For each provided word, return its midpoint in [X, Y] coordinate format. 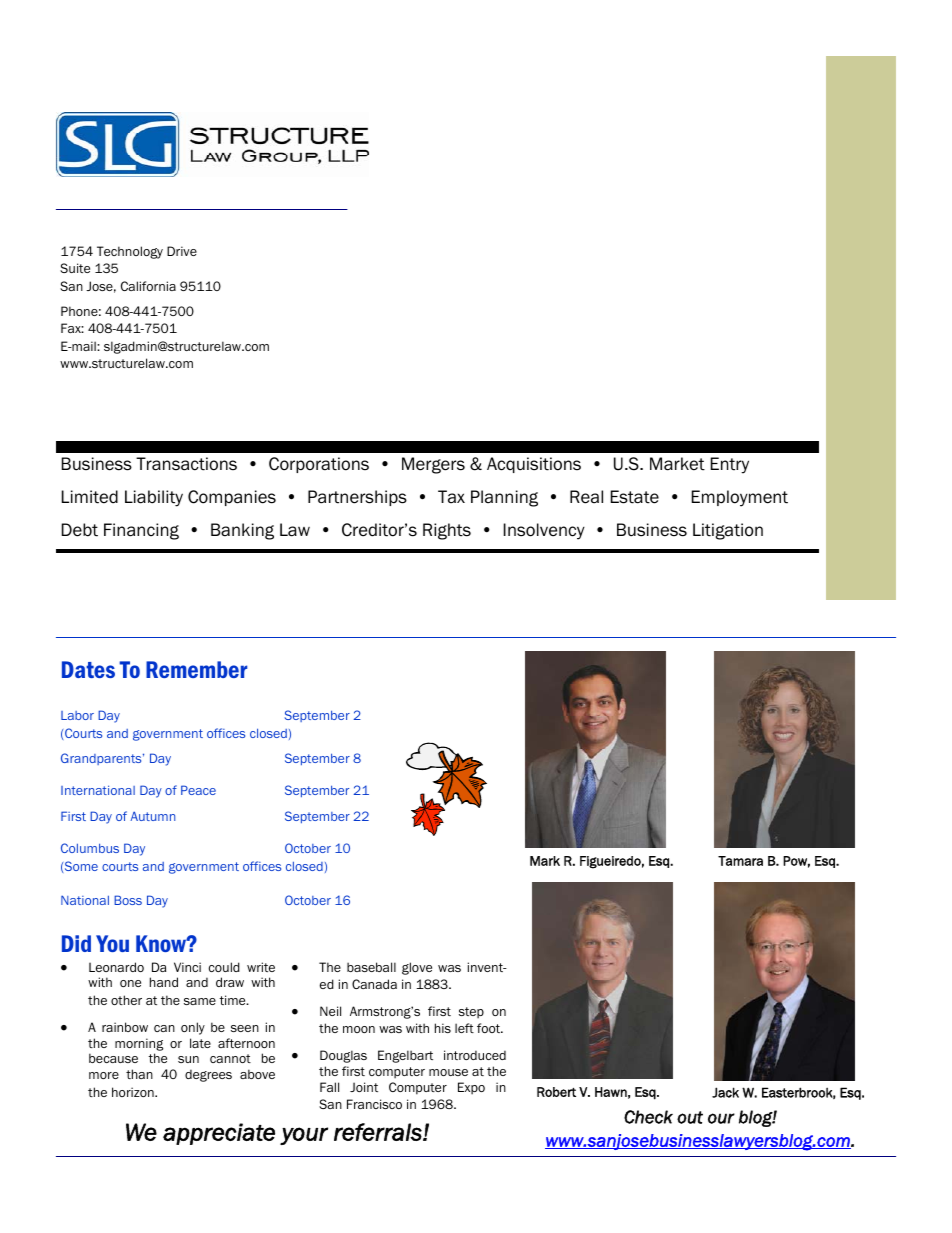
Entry [730, 465]
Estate [635, 497]
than [139, 1074]
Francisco [374, 1104]
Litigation [728, 531]
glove [417, 968]
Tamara [740, 861]
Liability [154, 498]
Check [648, 1117]
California [148, 286]
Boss [128, 900]
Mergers [433, 465]
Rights [447, 531]
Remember [196, 669]
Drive [182, 251]
